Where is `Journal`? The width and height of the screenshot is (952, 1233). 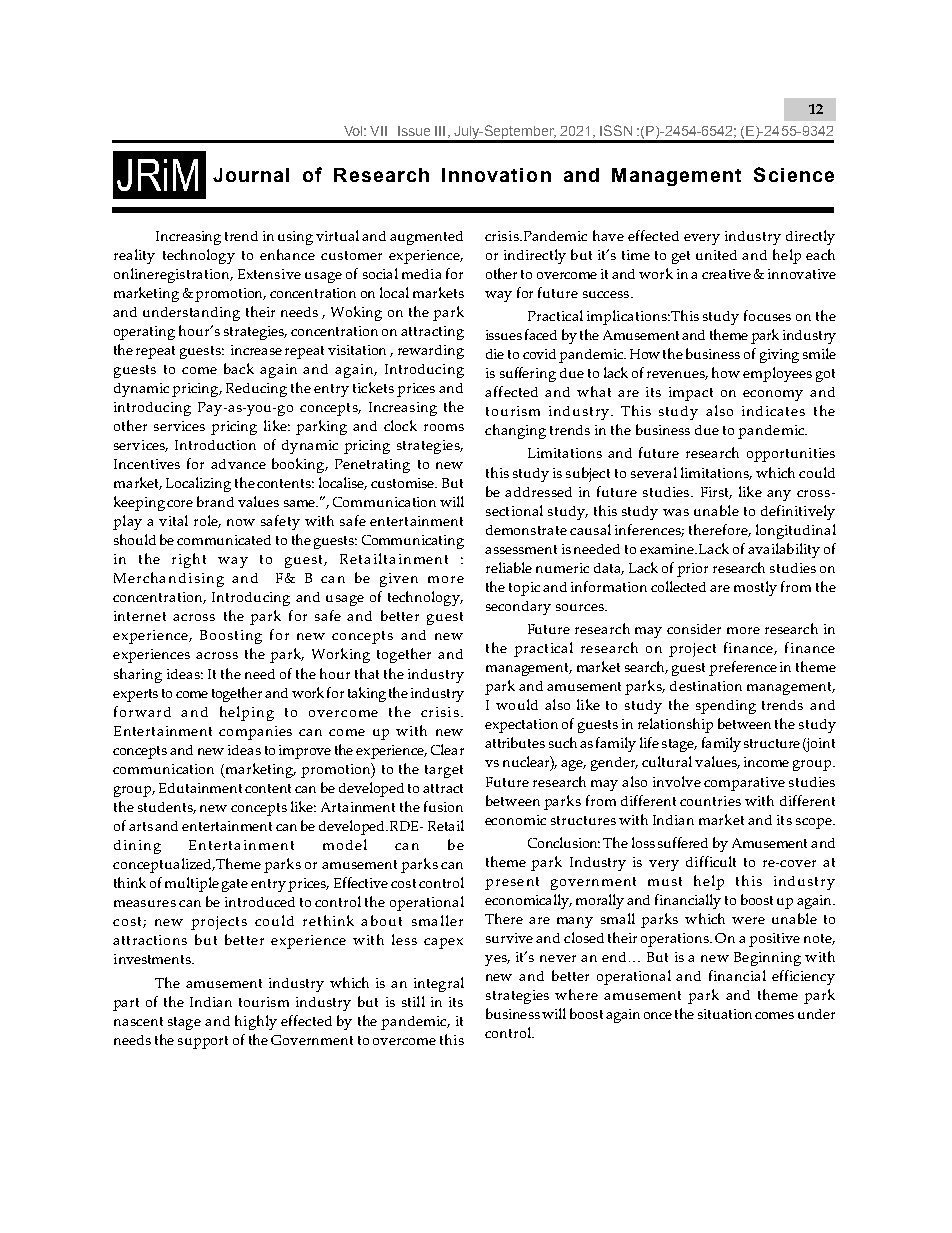 Journal is located at coordinates (251, 175).
